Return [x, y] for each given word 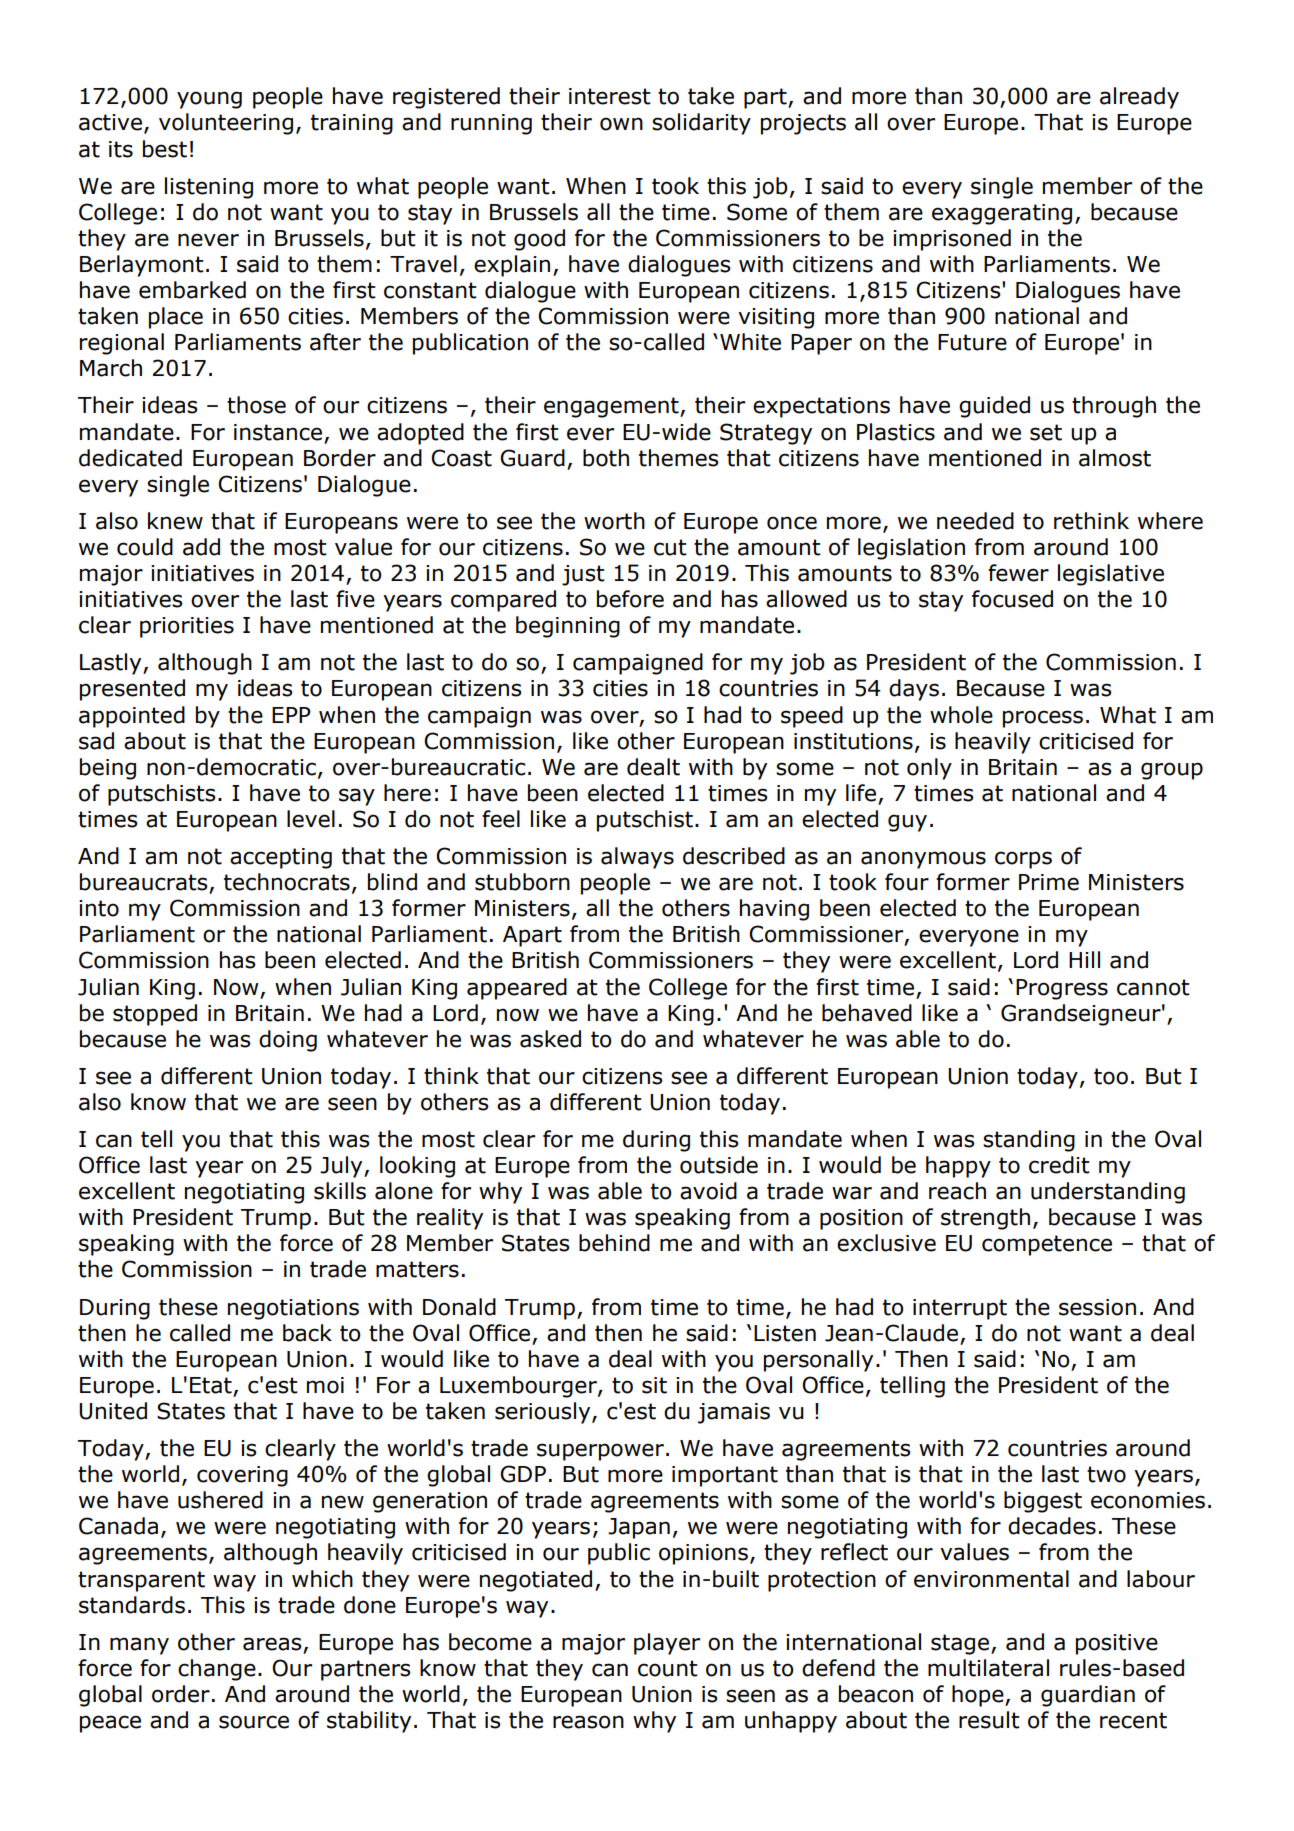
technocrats [287, 882]
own [621, 124]
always [637, 858]
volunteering [226, 124]
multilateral [988, 1668]
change [217, 1670]
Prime [1049, 882]
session [1097, 1307]
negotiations [293, 1309]
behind [614, 1243]
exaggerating [1002, 214]
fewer [1018, 573]
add [201, 547]
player [667, 1644]
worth [614, 521]
